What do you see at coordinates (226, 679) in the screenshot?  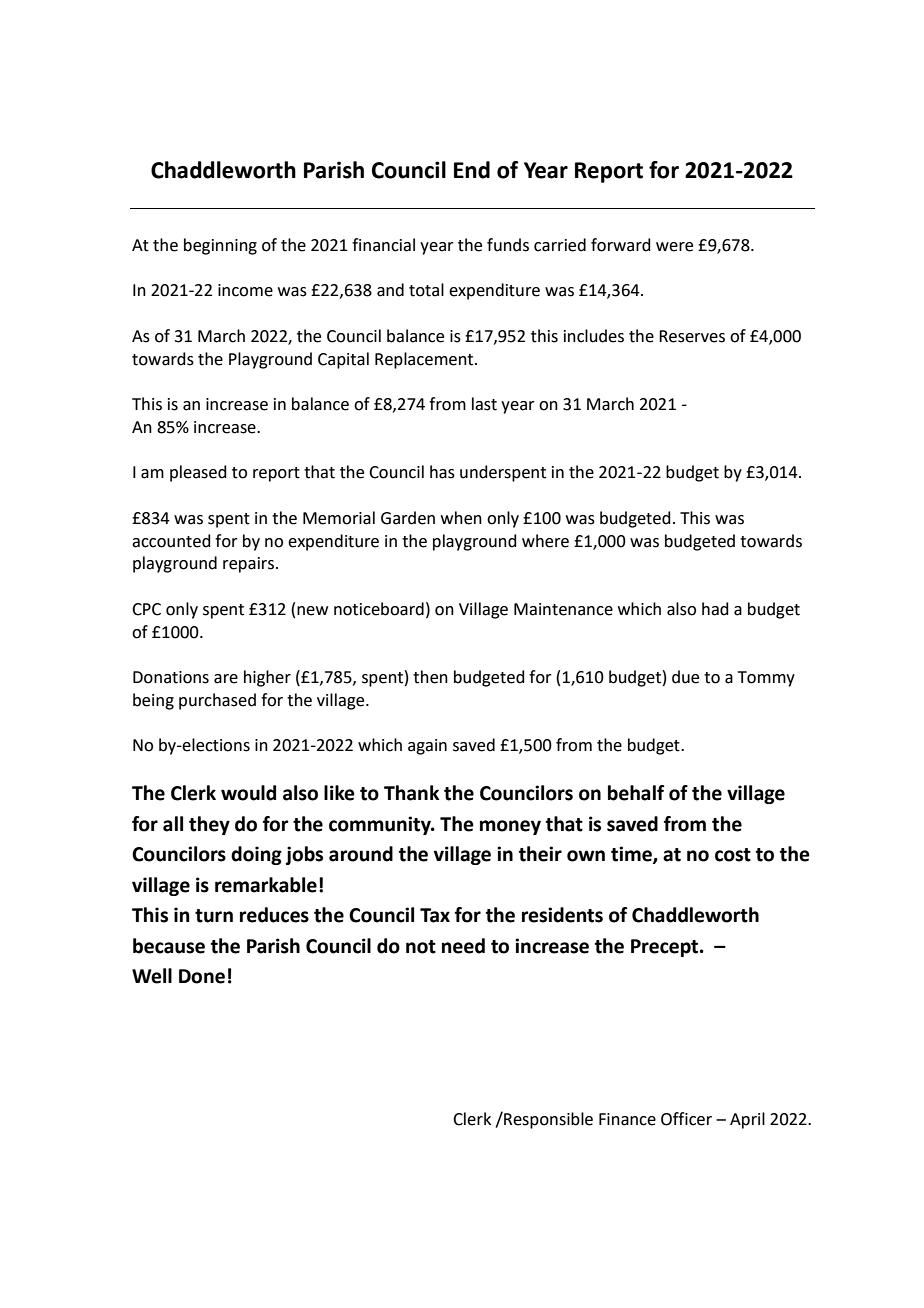 I see `are` at bounding box center [226, 679].
